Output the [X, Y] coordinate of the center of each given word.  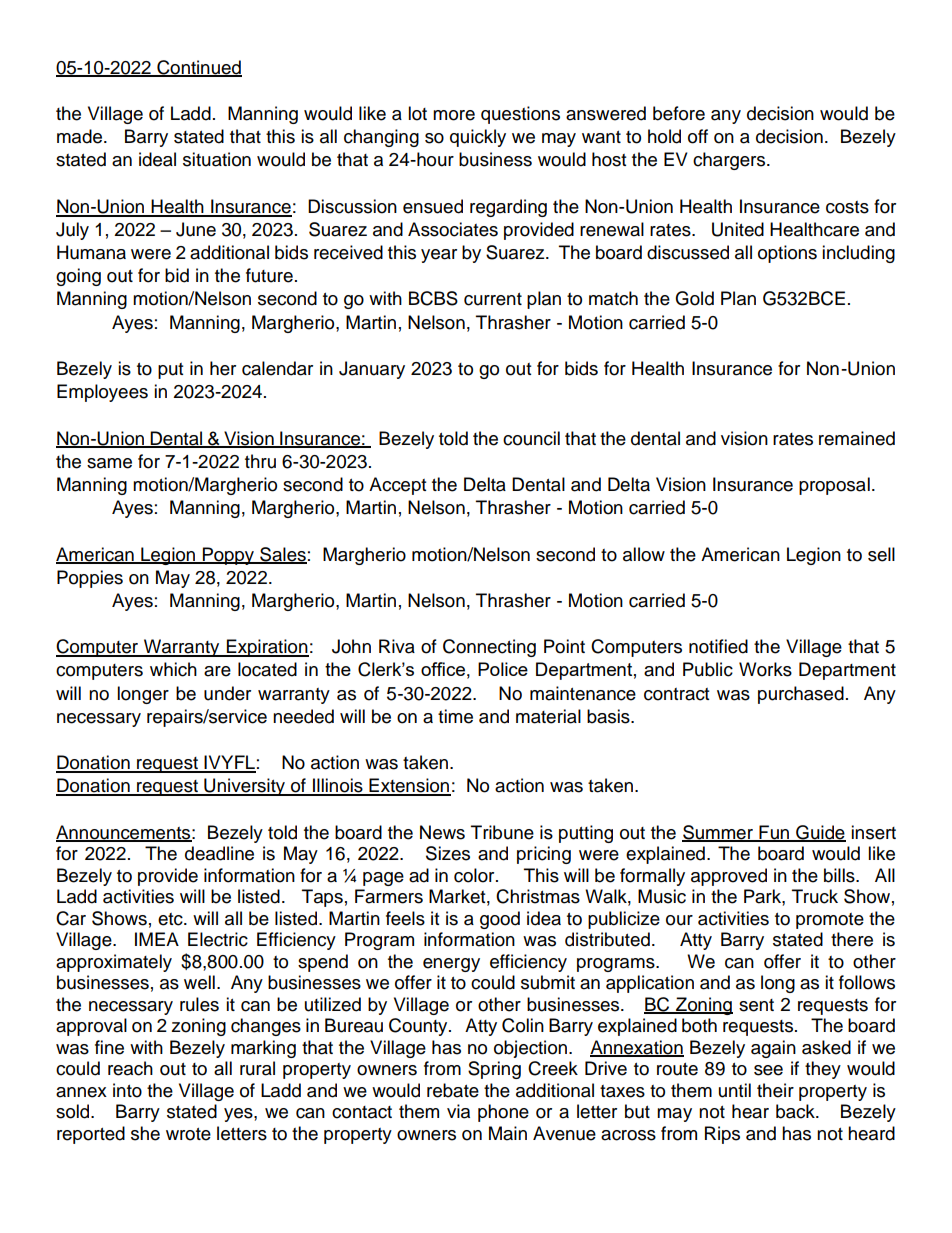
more [454, 115]
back [796, 1111]
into [127, 1090]
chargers [730, 161]
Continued [198, 68]
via [458, 1111]
